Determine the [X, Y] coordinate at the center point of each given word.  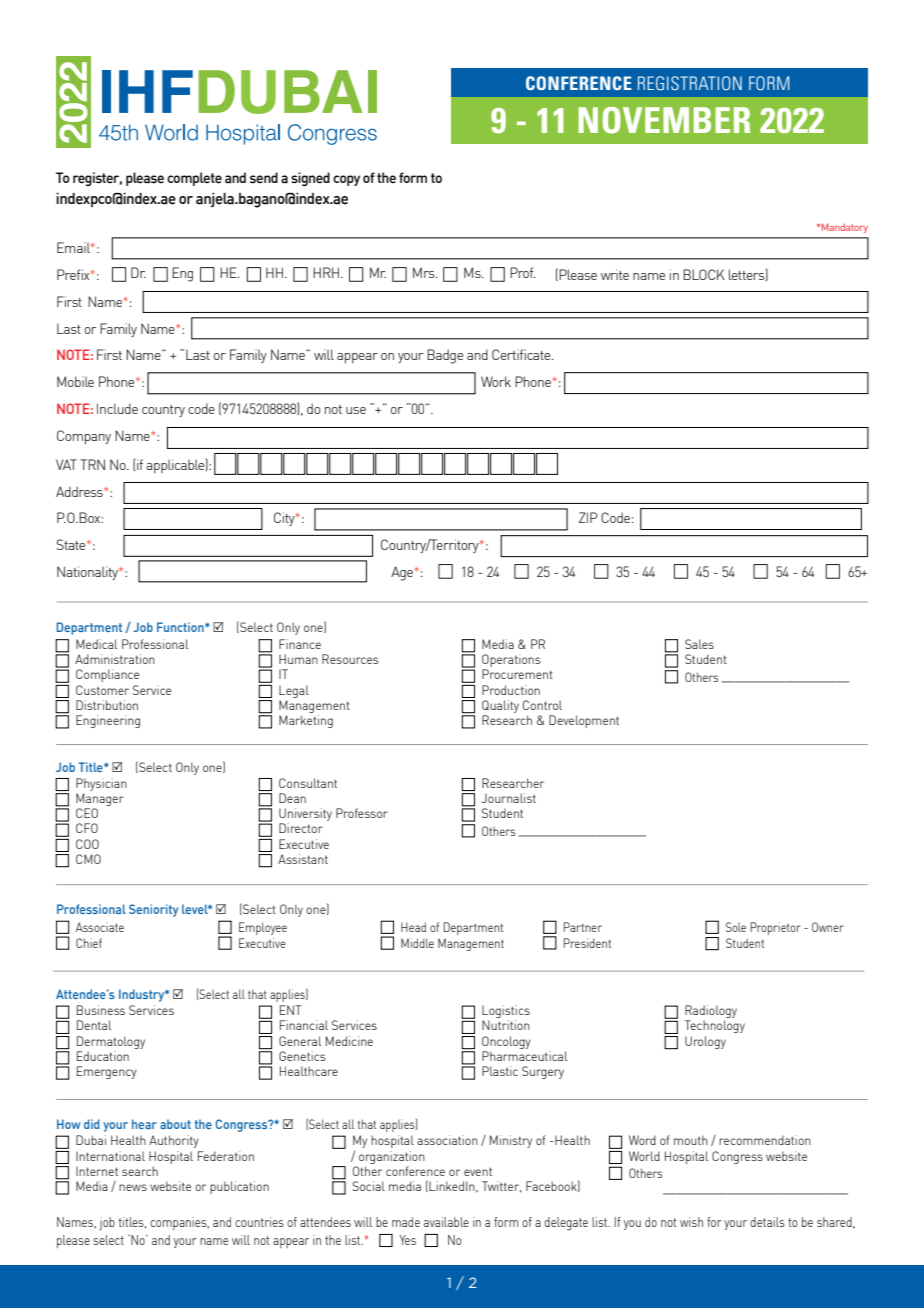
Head [413, 927]
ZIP [588, 517]
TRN [92, 464]
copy [346, 180]
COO [87, 844]
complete [194, 179]
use [356, 410]
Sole [736, 927]
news [133, 1187]
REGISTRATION [690, 83]
